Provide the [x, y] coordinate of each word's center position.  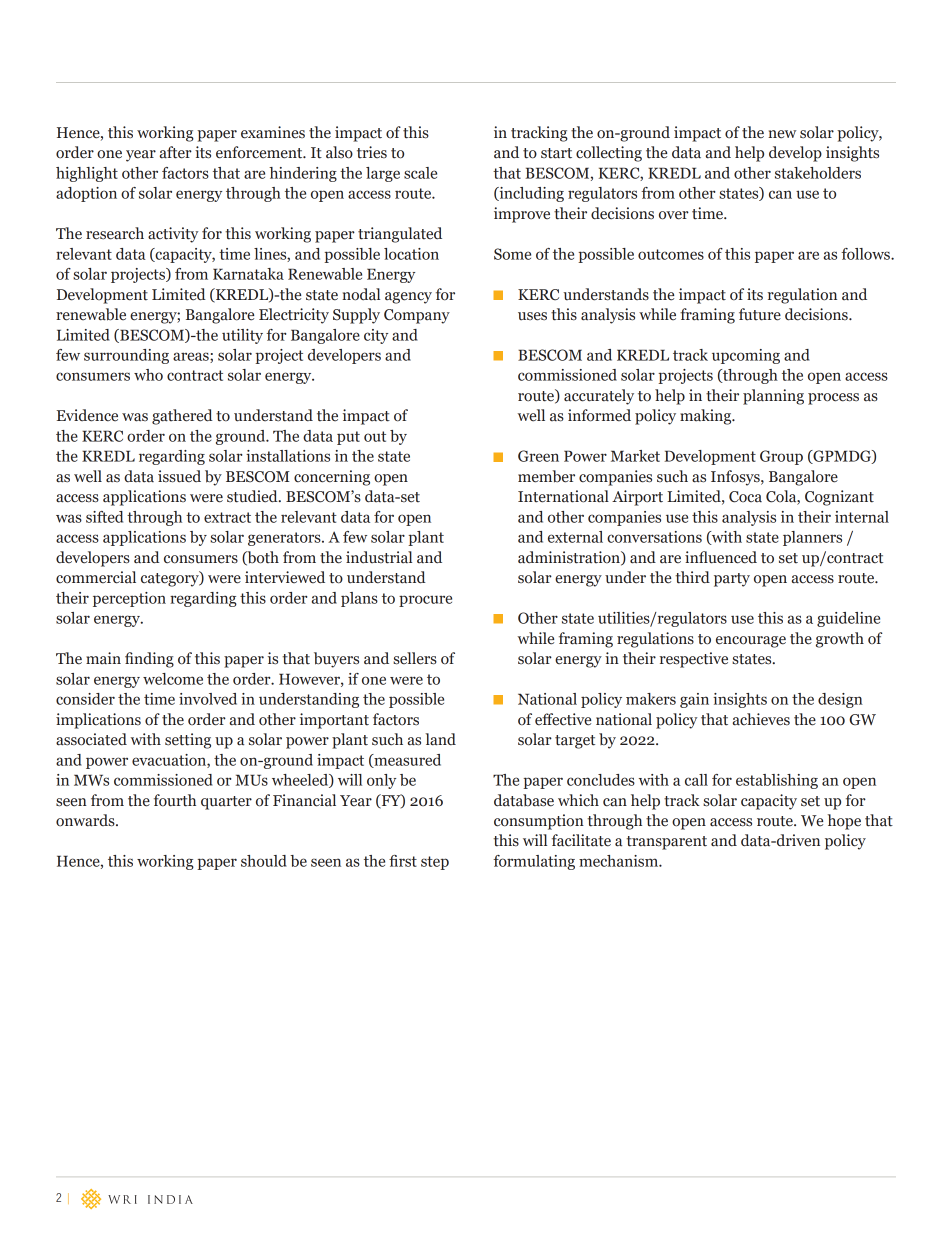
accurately [599, 397]
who [148, 375]
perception [129, 599]
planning [773, 397]
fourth [175, 800]
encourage [751, 642]
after [176, 152]
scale [420, 173]
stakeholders [818, 173]
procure [425, 601]
